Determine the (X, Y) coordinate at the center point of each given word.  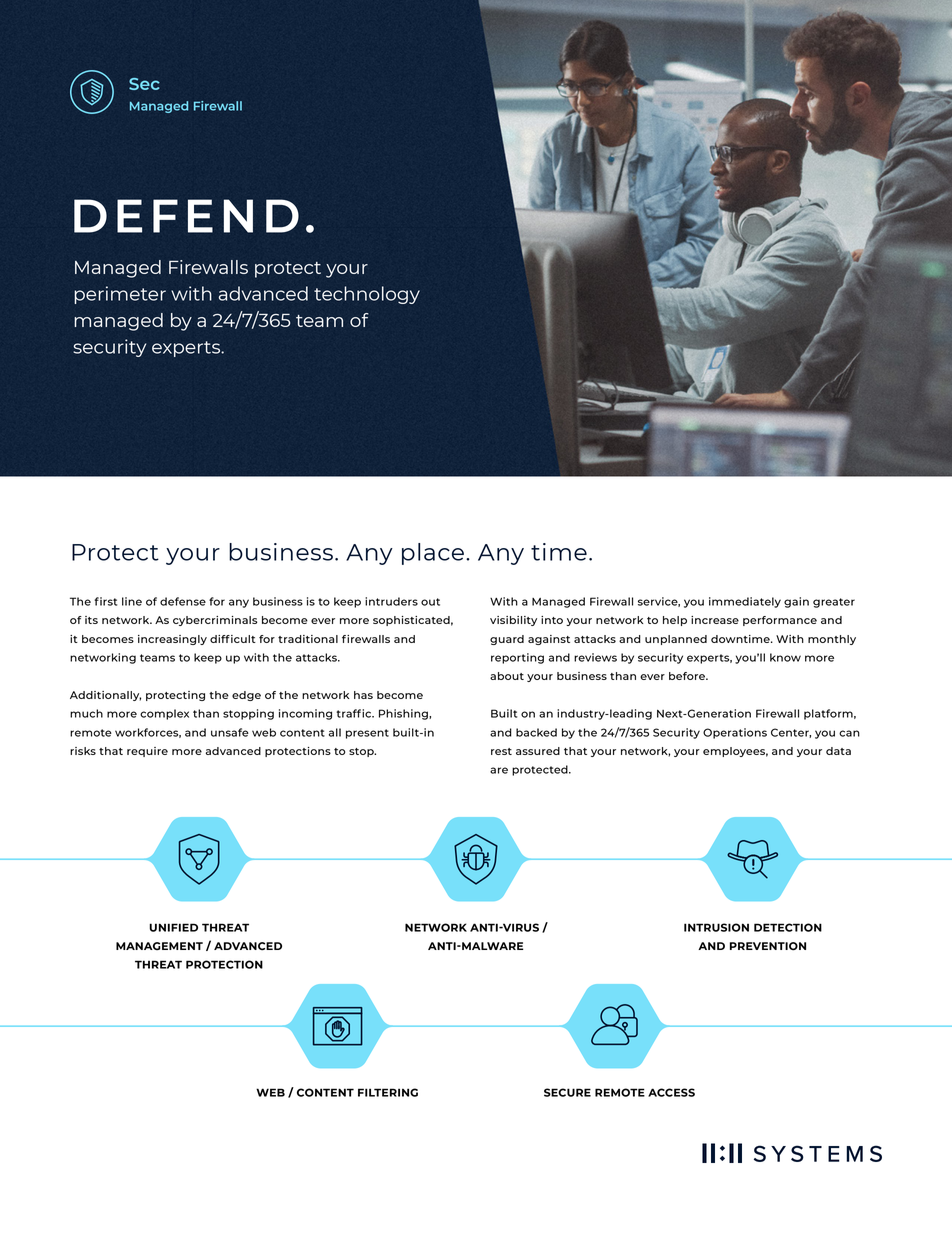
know (785, 657)
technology (367, 295)
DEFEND (186, 216)
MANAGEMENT (159, 946)
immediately (745, 602)
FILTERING (388, 1092)
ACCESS (671, 1092)
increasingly (172, 640)
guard (507, 640)
